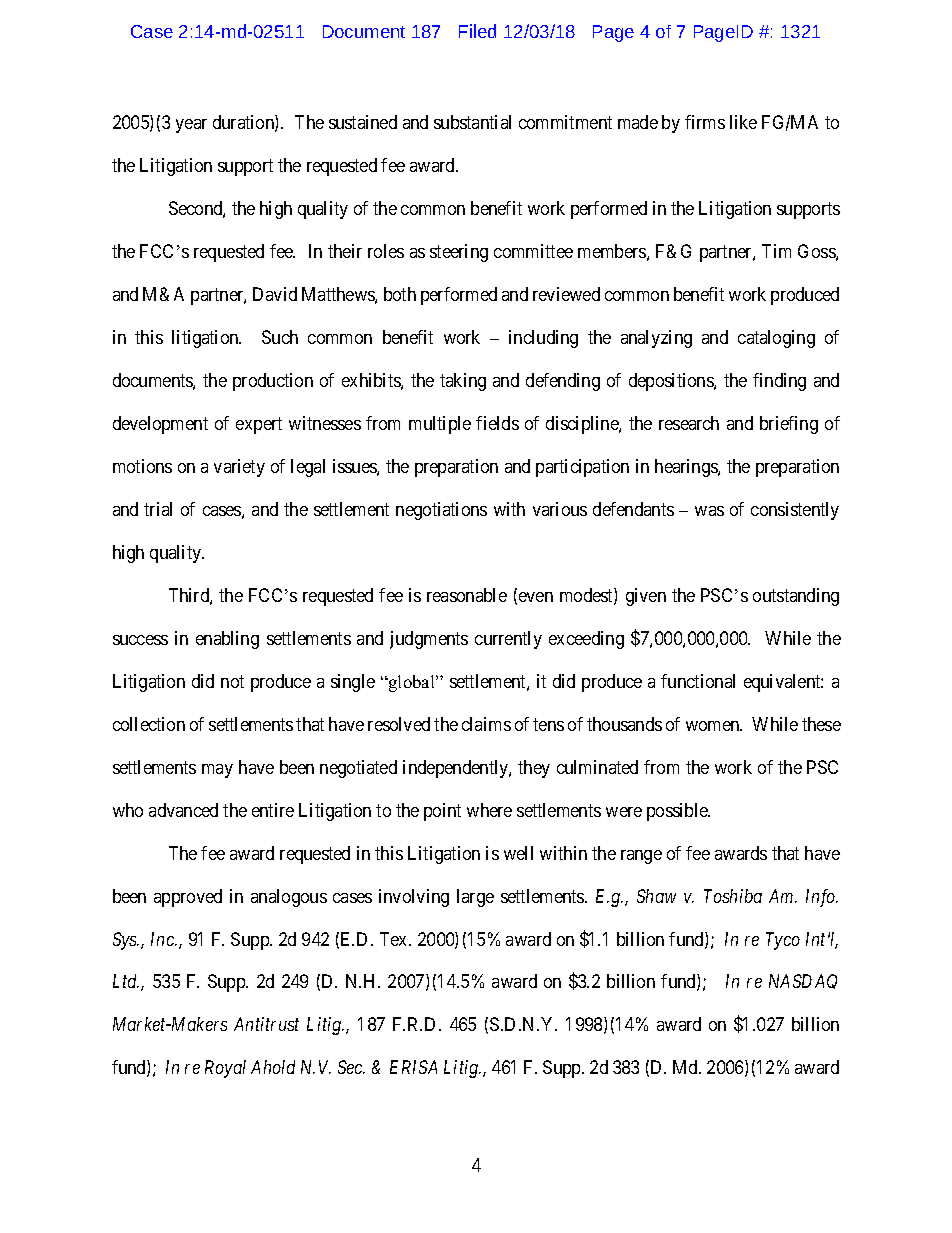  What do you see at coordinates (413, 1067) in the screenshot?
I see `ERISA` at bounding box center [413, 1067].
